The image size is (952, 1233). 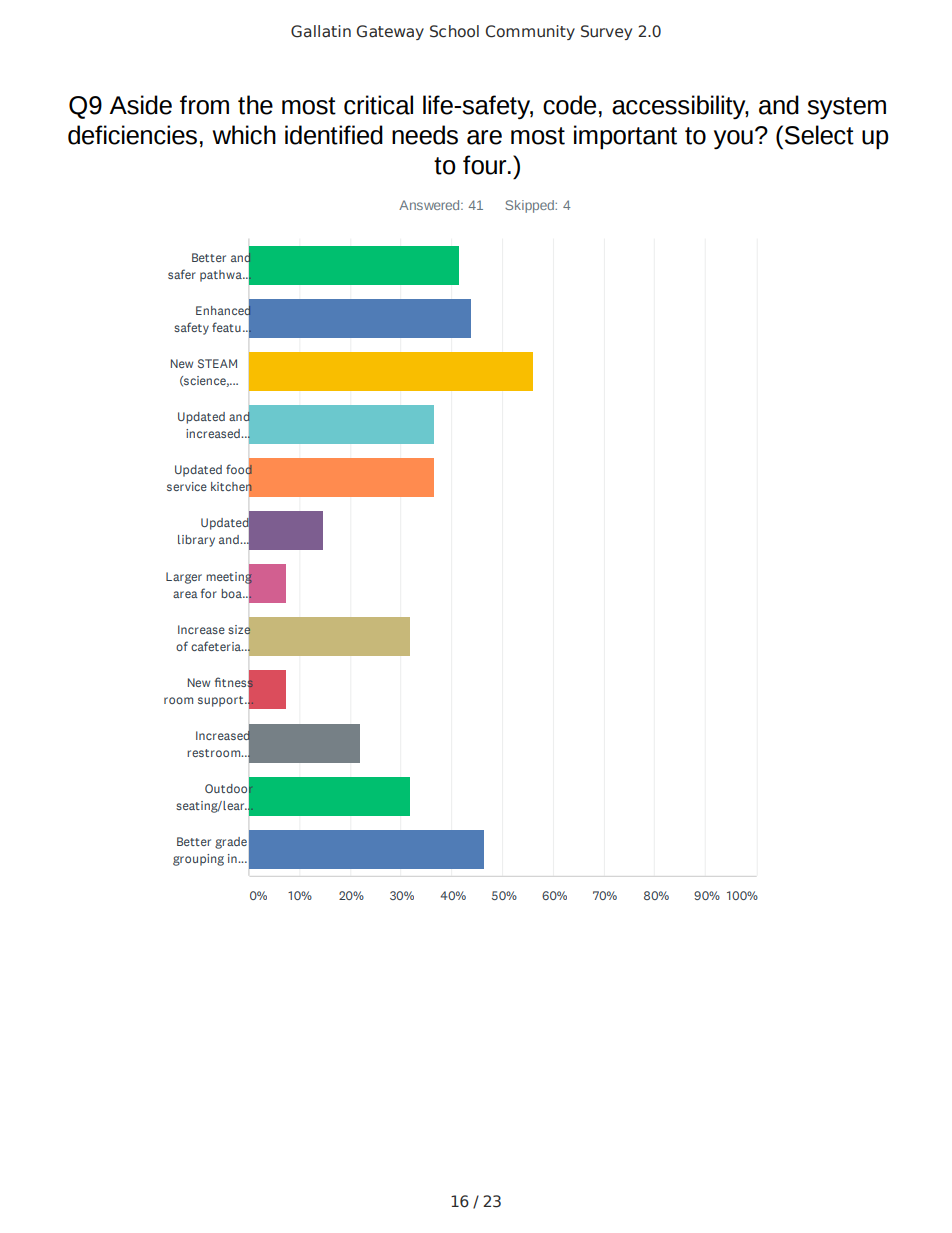 What do you see at coordinates (222, 701) in the screenshot?
I see `support` at bounding box center [222, 701].
